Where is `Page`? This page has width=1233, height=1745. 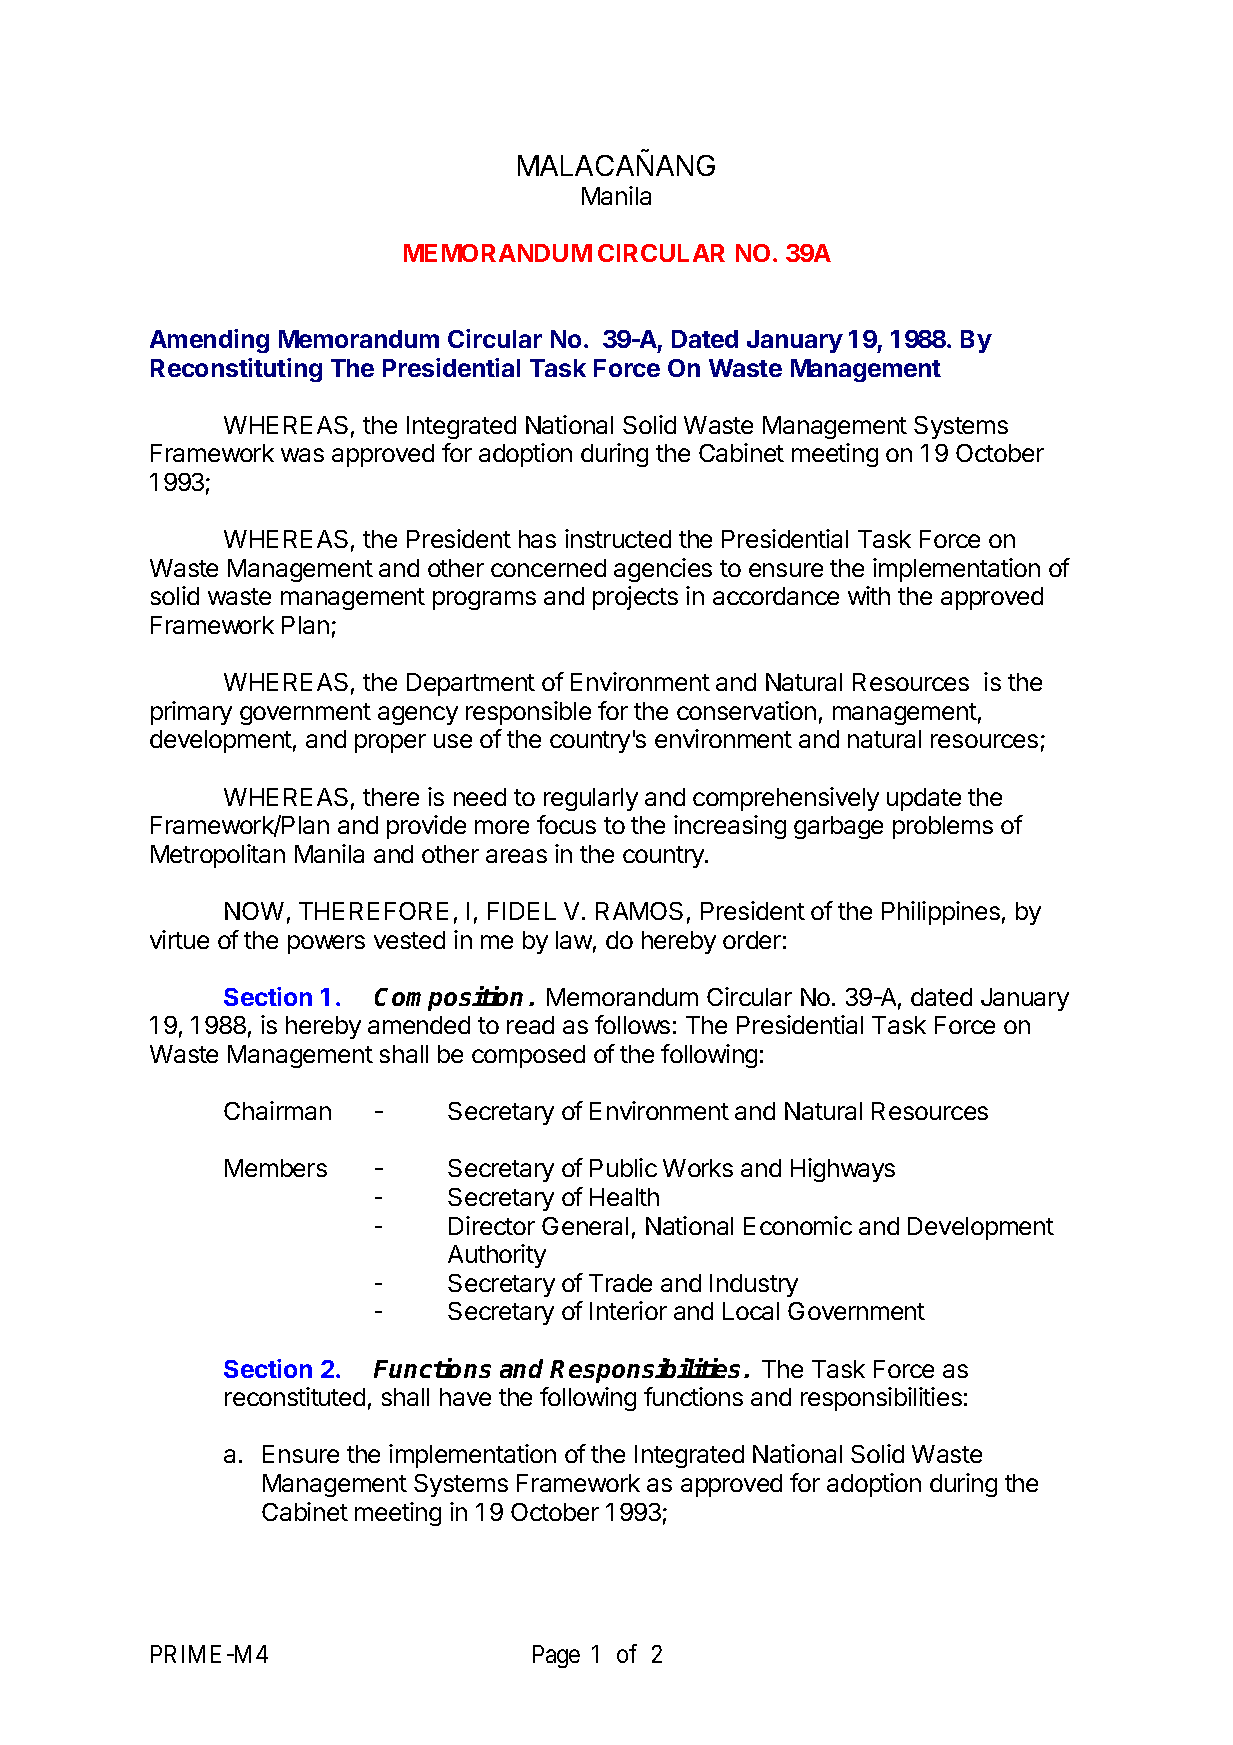
Page is located at coordinates (556, 1656).
